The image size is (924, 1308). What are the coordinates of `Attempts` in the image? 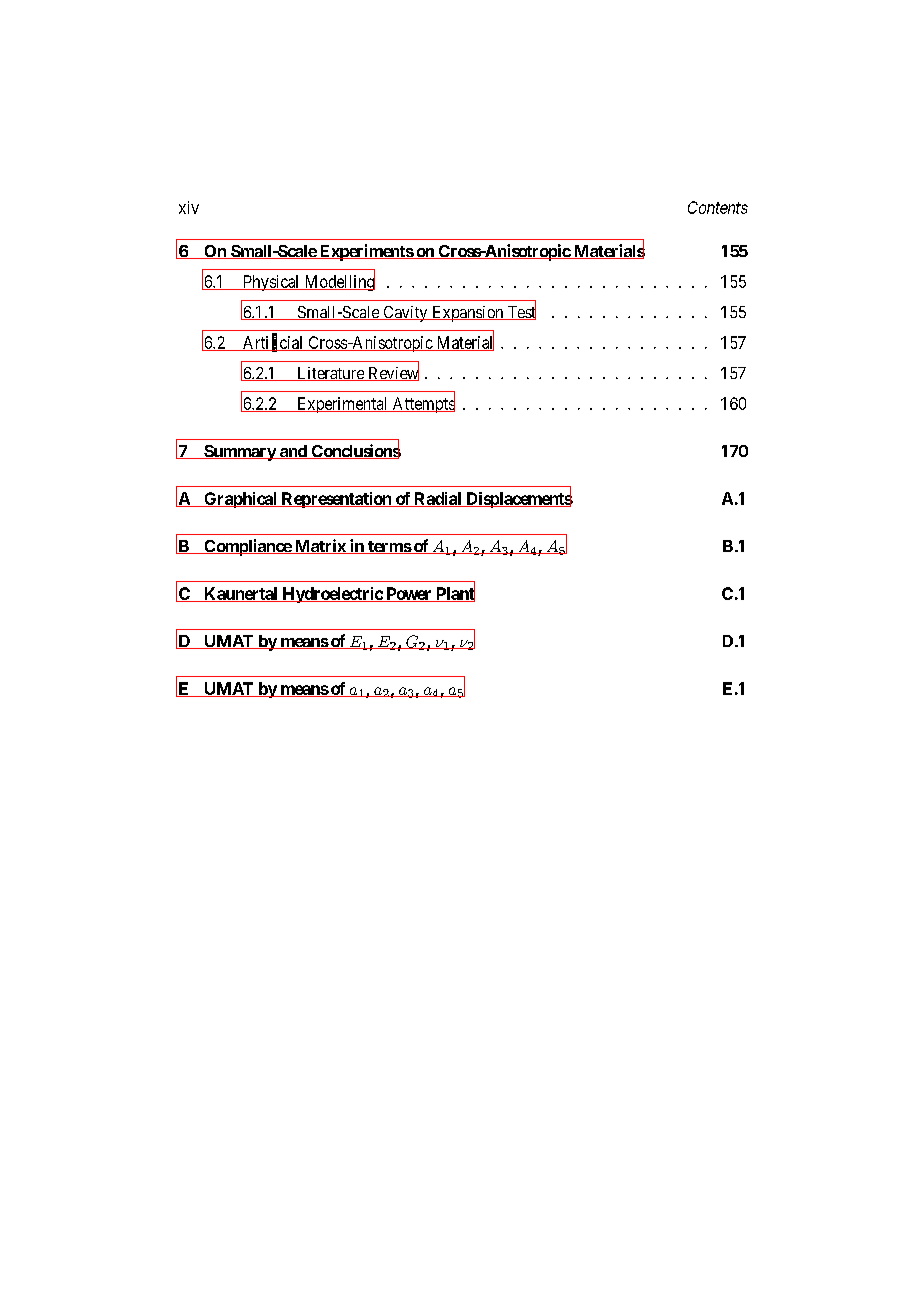 It's located at (422, 404).
